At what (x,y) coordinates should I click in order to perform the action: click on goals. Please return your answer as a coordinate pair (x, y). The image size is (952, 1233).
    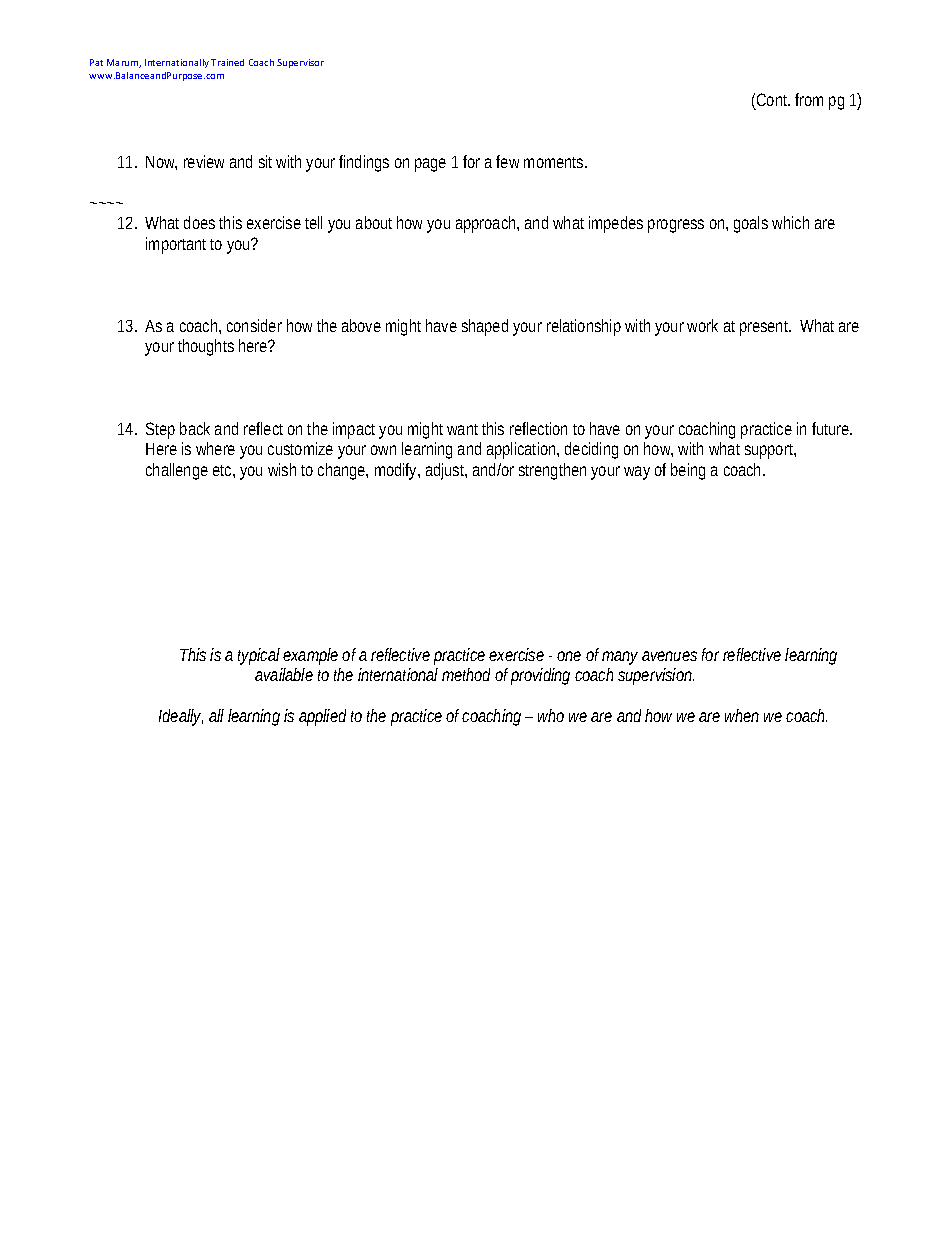
    Looking at the image, I should click on (751, 224).
